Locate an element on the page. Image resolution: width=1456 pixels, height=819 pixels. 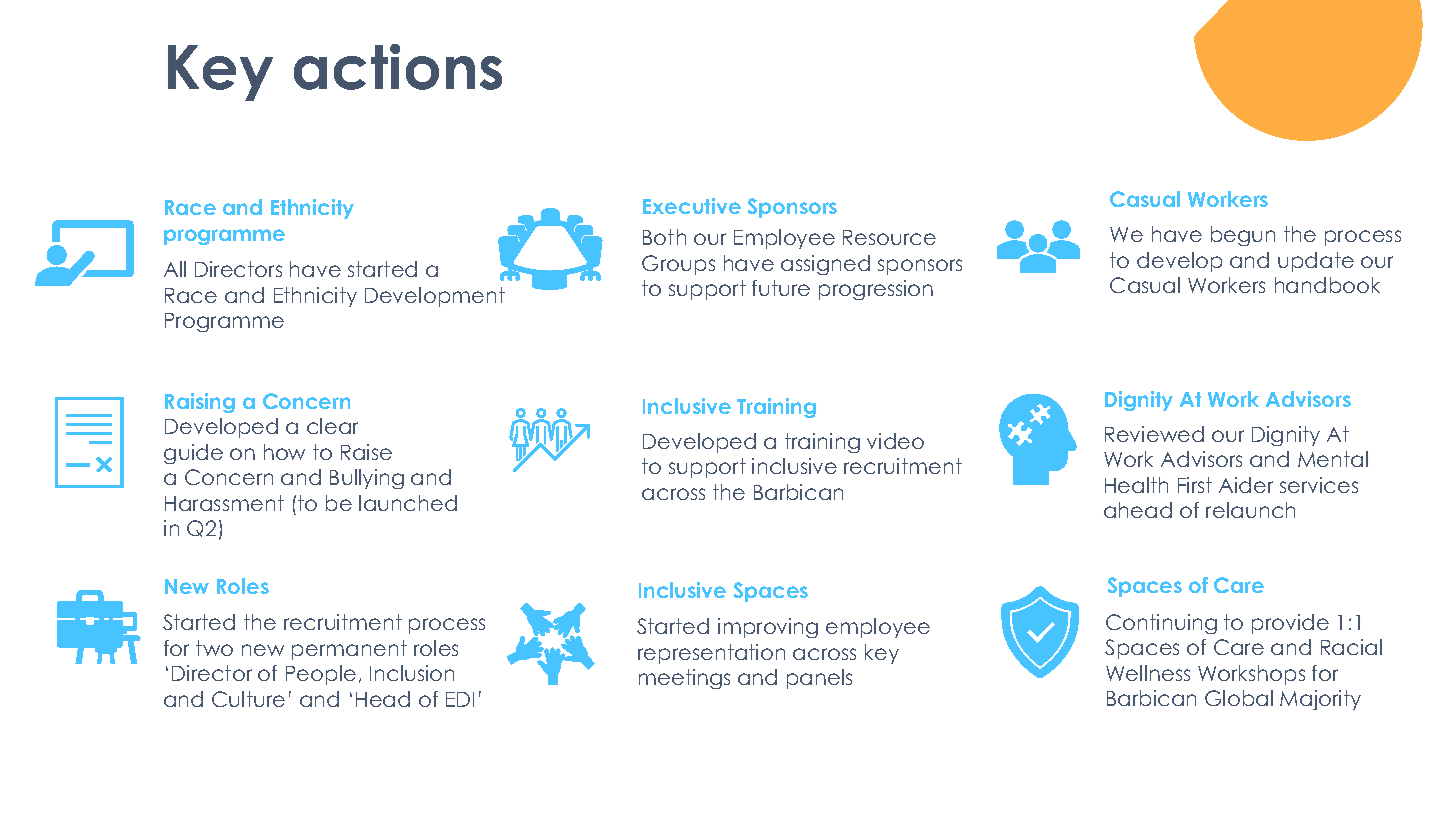
Wellness is located at coordinates (1148, 673).
